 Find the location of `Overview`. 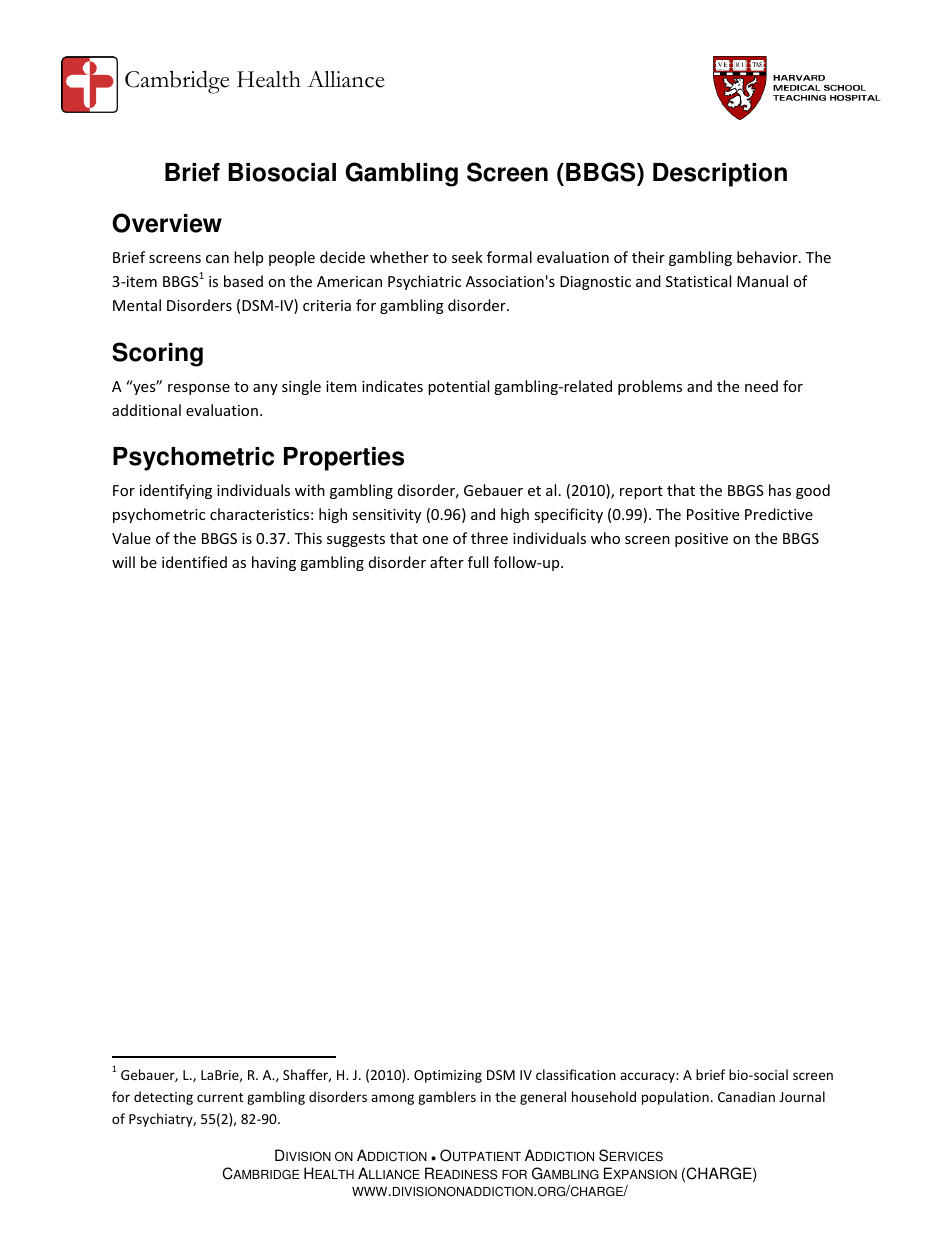

Overview is located at coordinates (167, 223).
